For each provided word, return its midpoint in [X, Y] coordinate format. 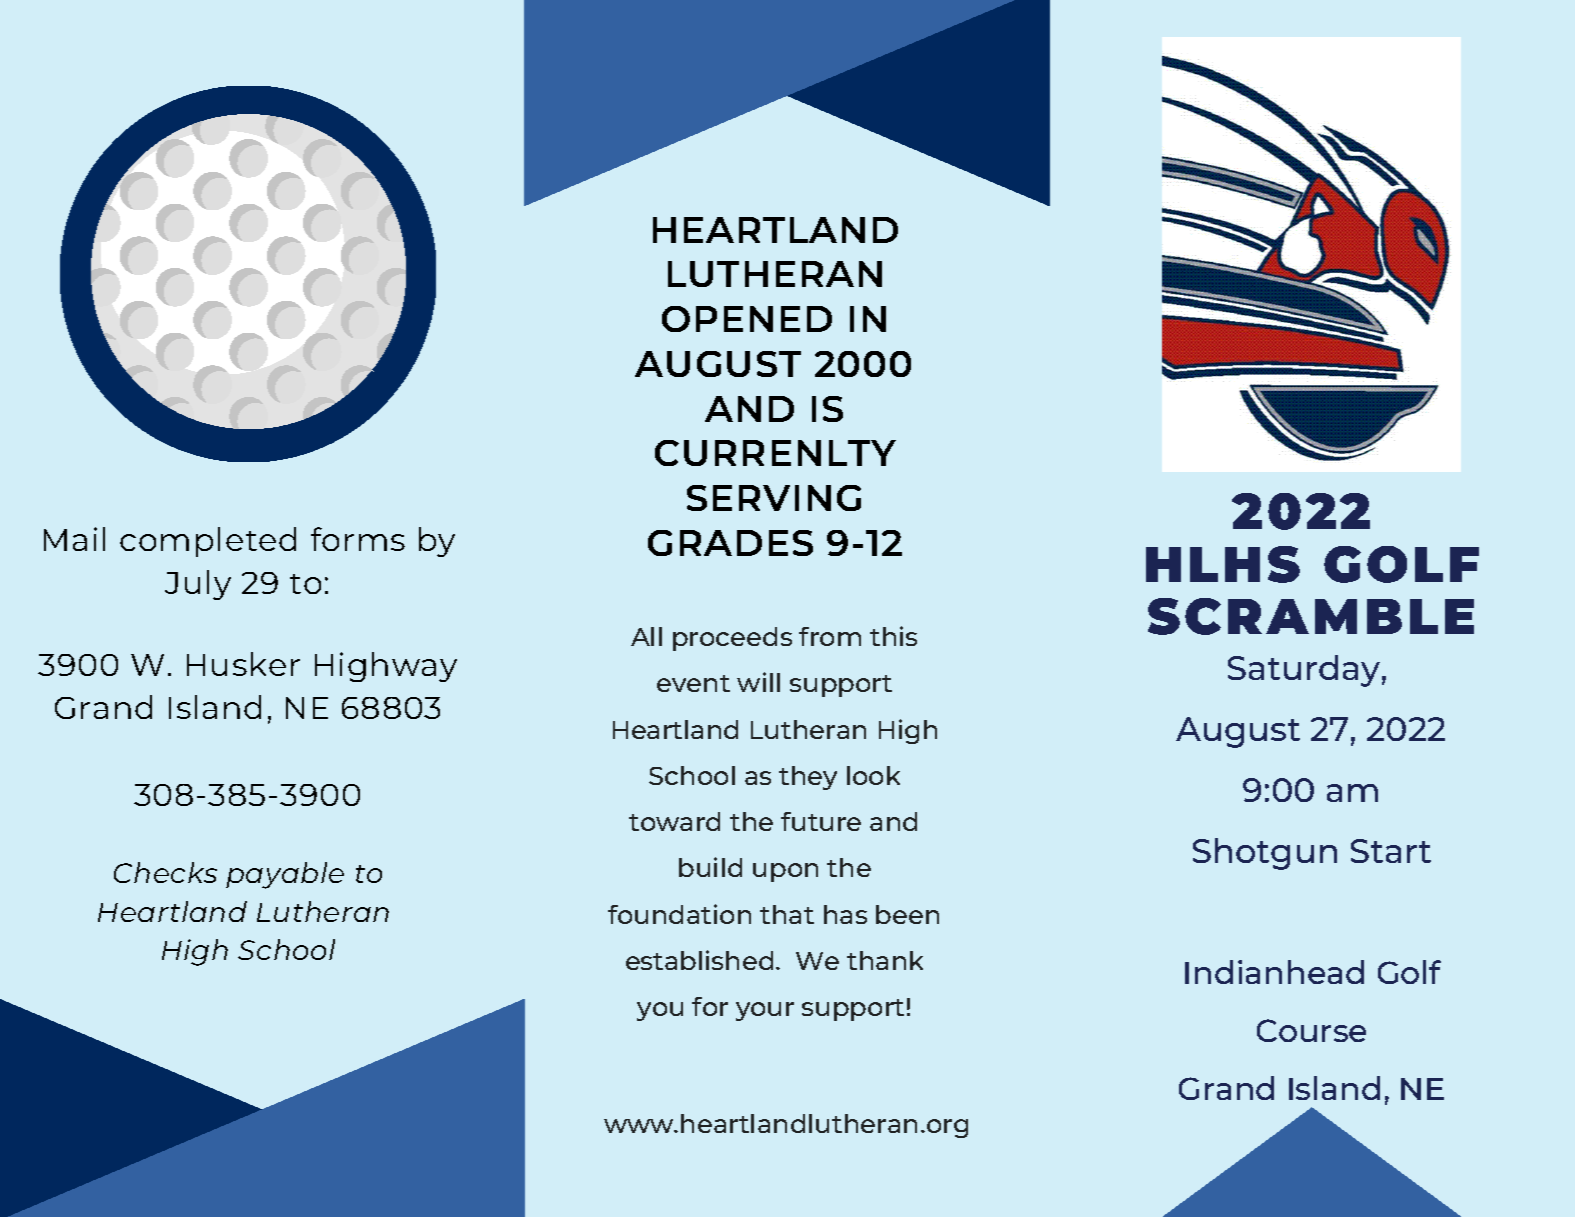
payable [285, 875]
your [765, 1011]
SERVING [774, 498]
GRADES [730, 543]
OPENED [747, 319]
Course [1311, 1030]
